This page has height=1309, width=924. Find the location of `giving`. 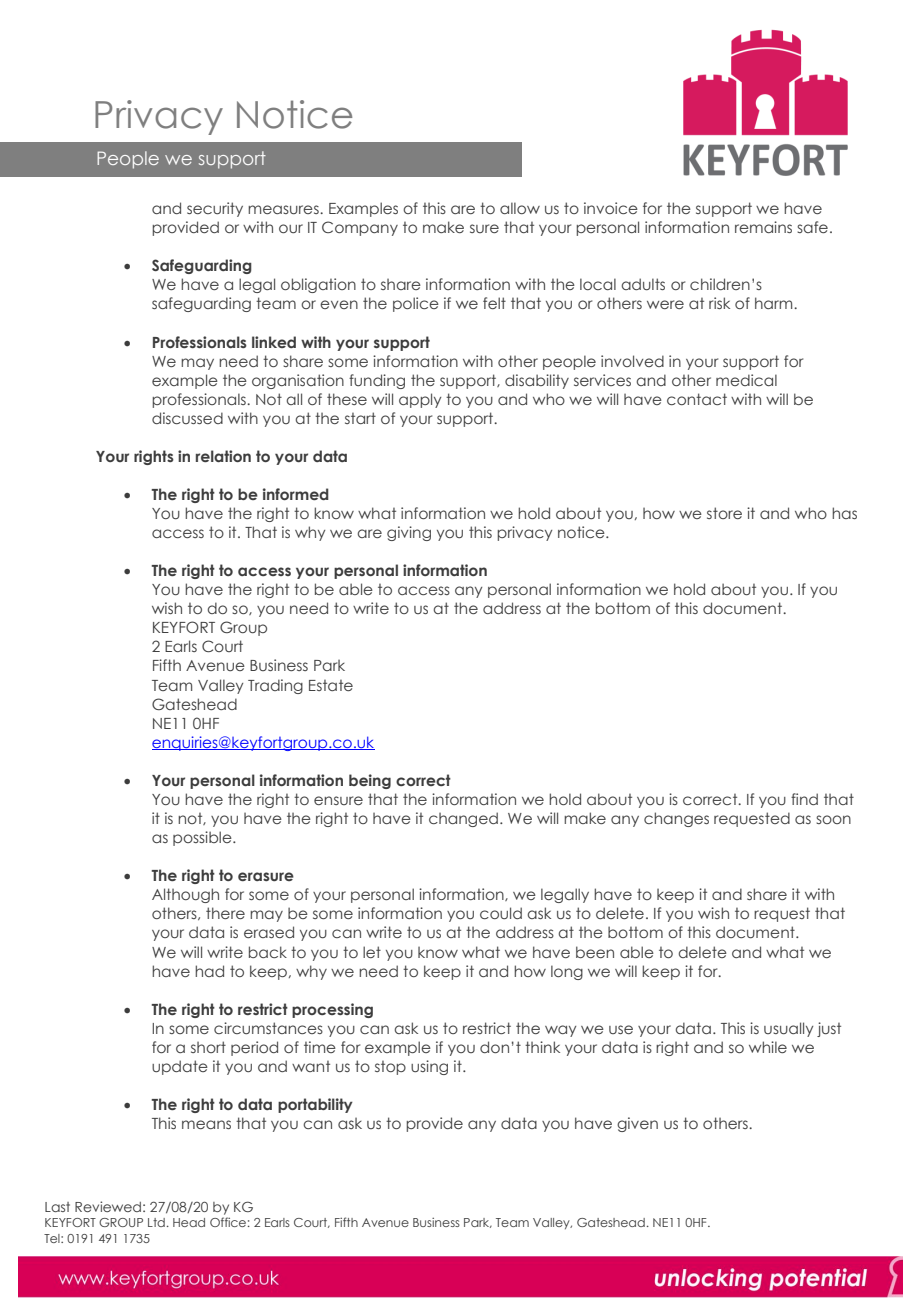

giving is located at coordinates (409, 533).
